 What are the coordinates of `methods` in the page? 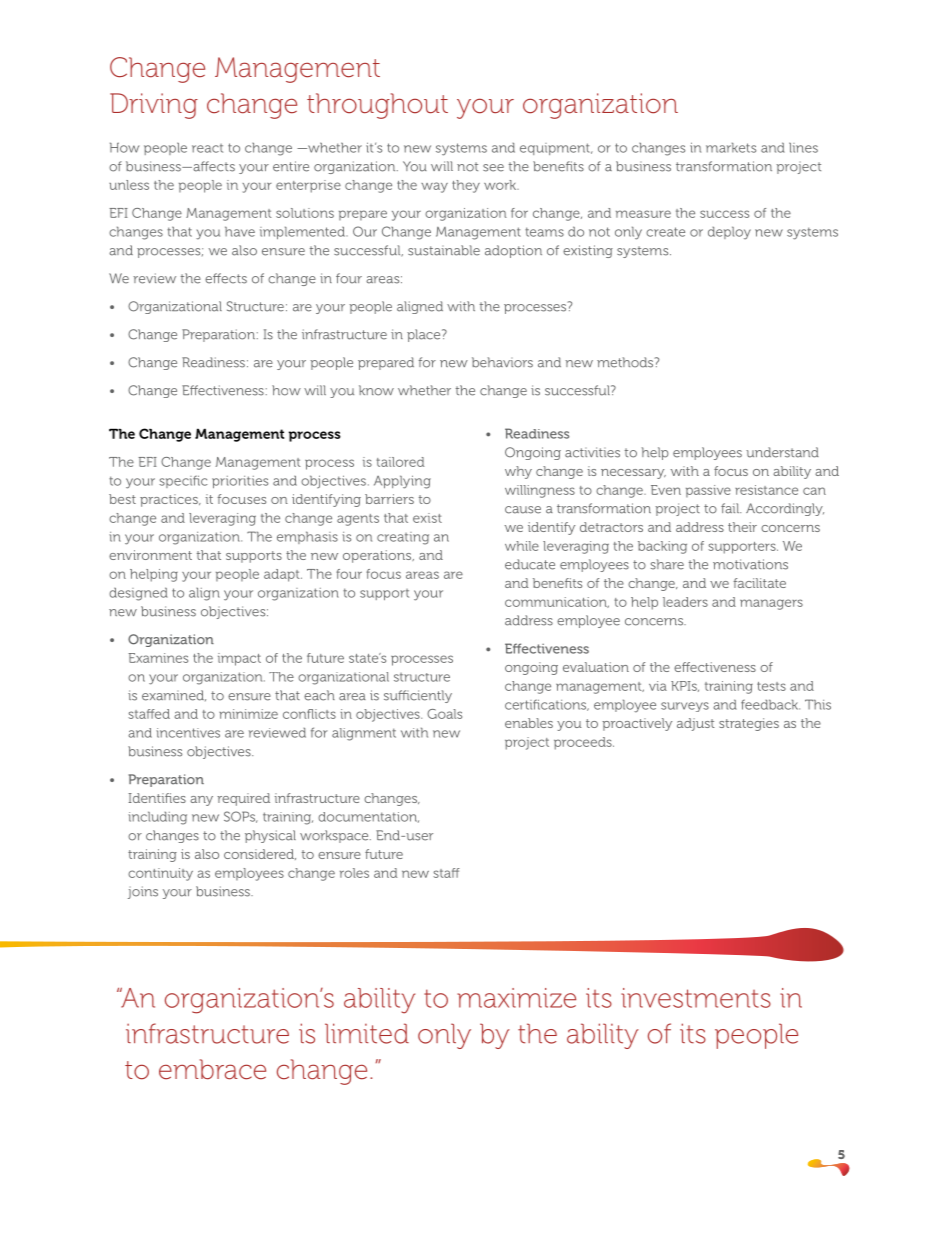 It's located at (626, 362).
